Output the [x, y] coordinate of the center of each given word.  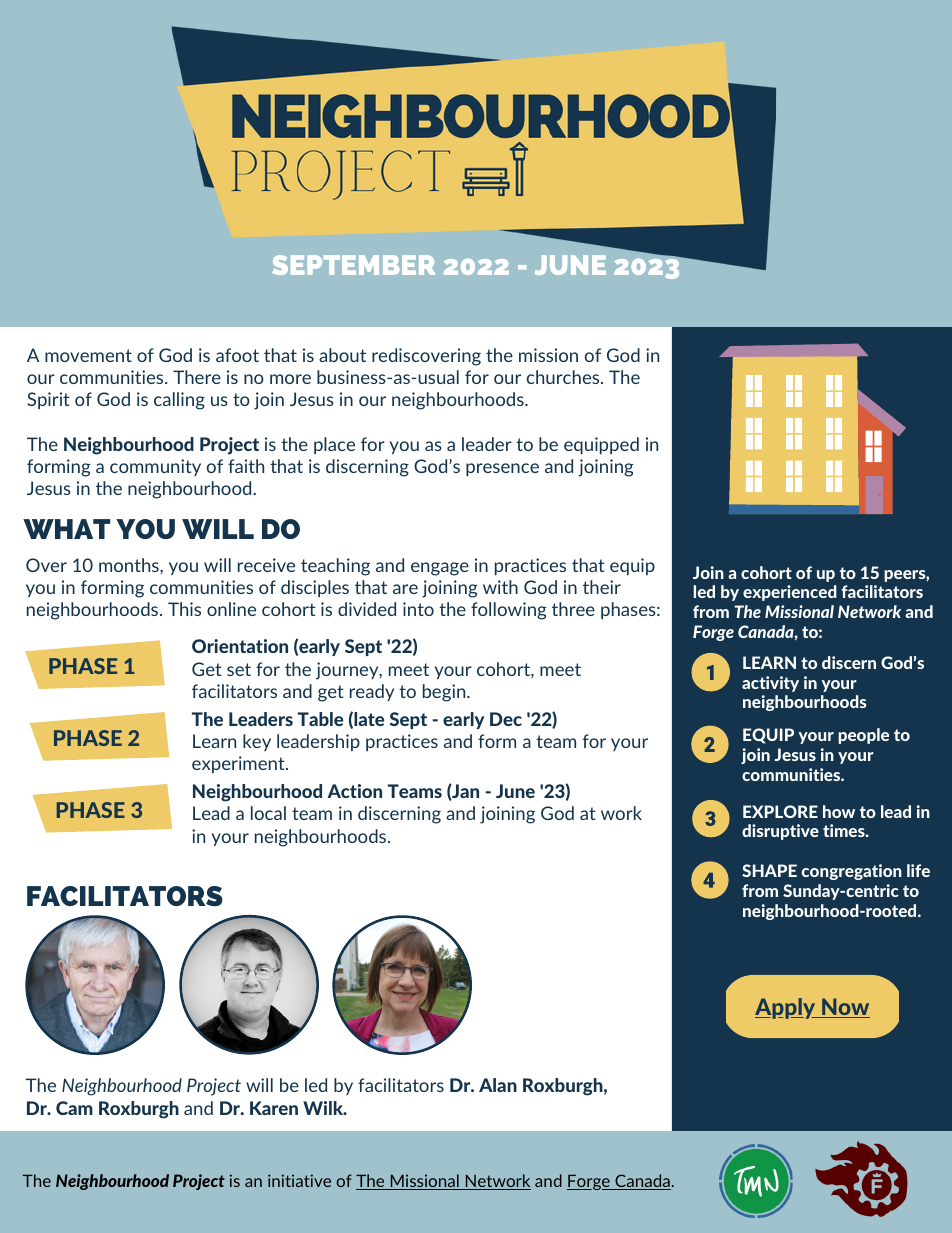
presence [502, 469]
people [863, 736]
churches [564, 377]
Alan [498, 1085]
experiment [239, 764]
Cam [74, 1108]
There [197, 377]
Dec [506, 719]
